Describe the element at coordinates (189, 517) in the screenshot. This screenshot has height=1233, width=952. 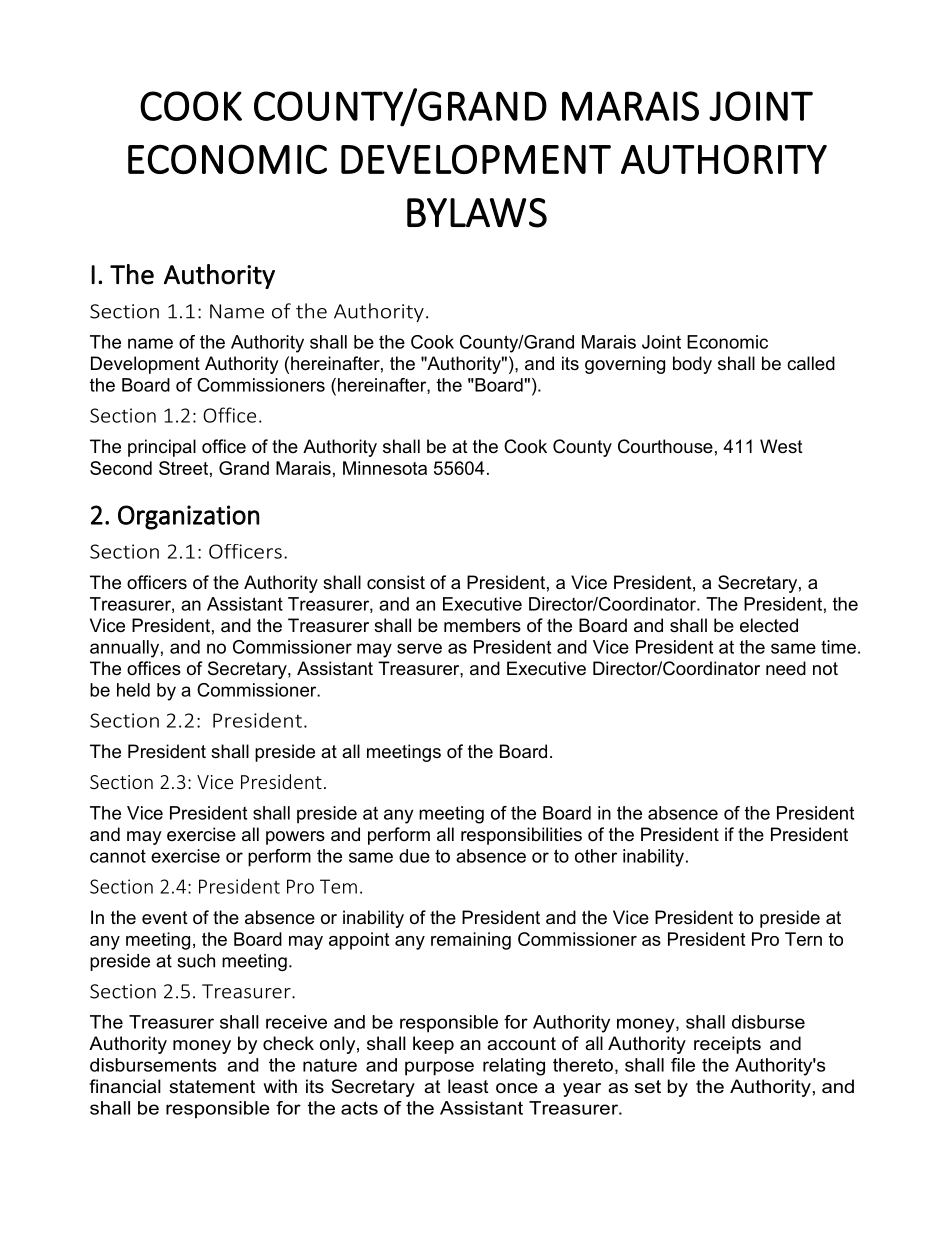
I see `Organization` at that location.
